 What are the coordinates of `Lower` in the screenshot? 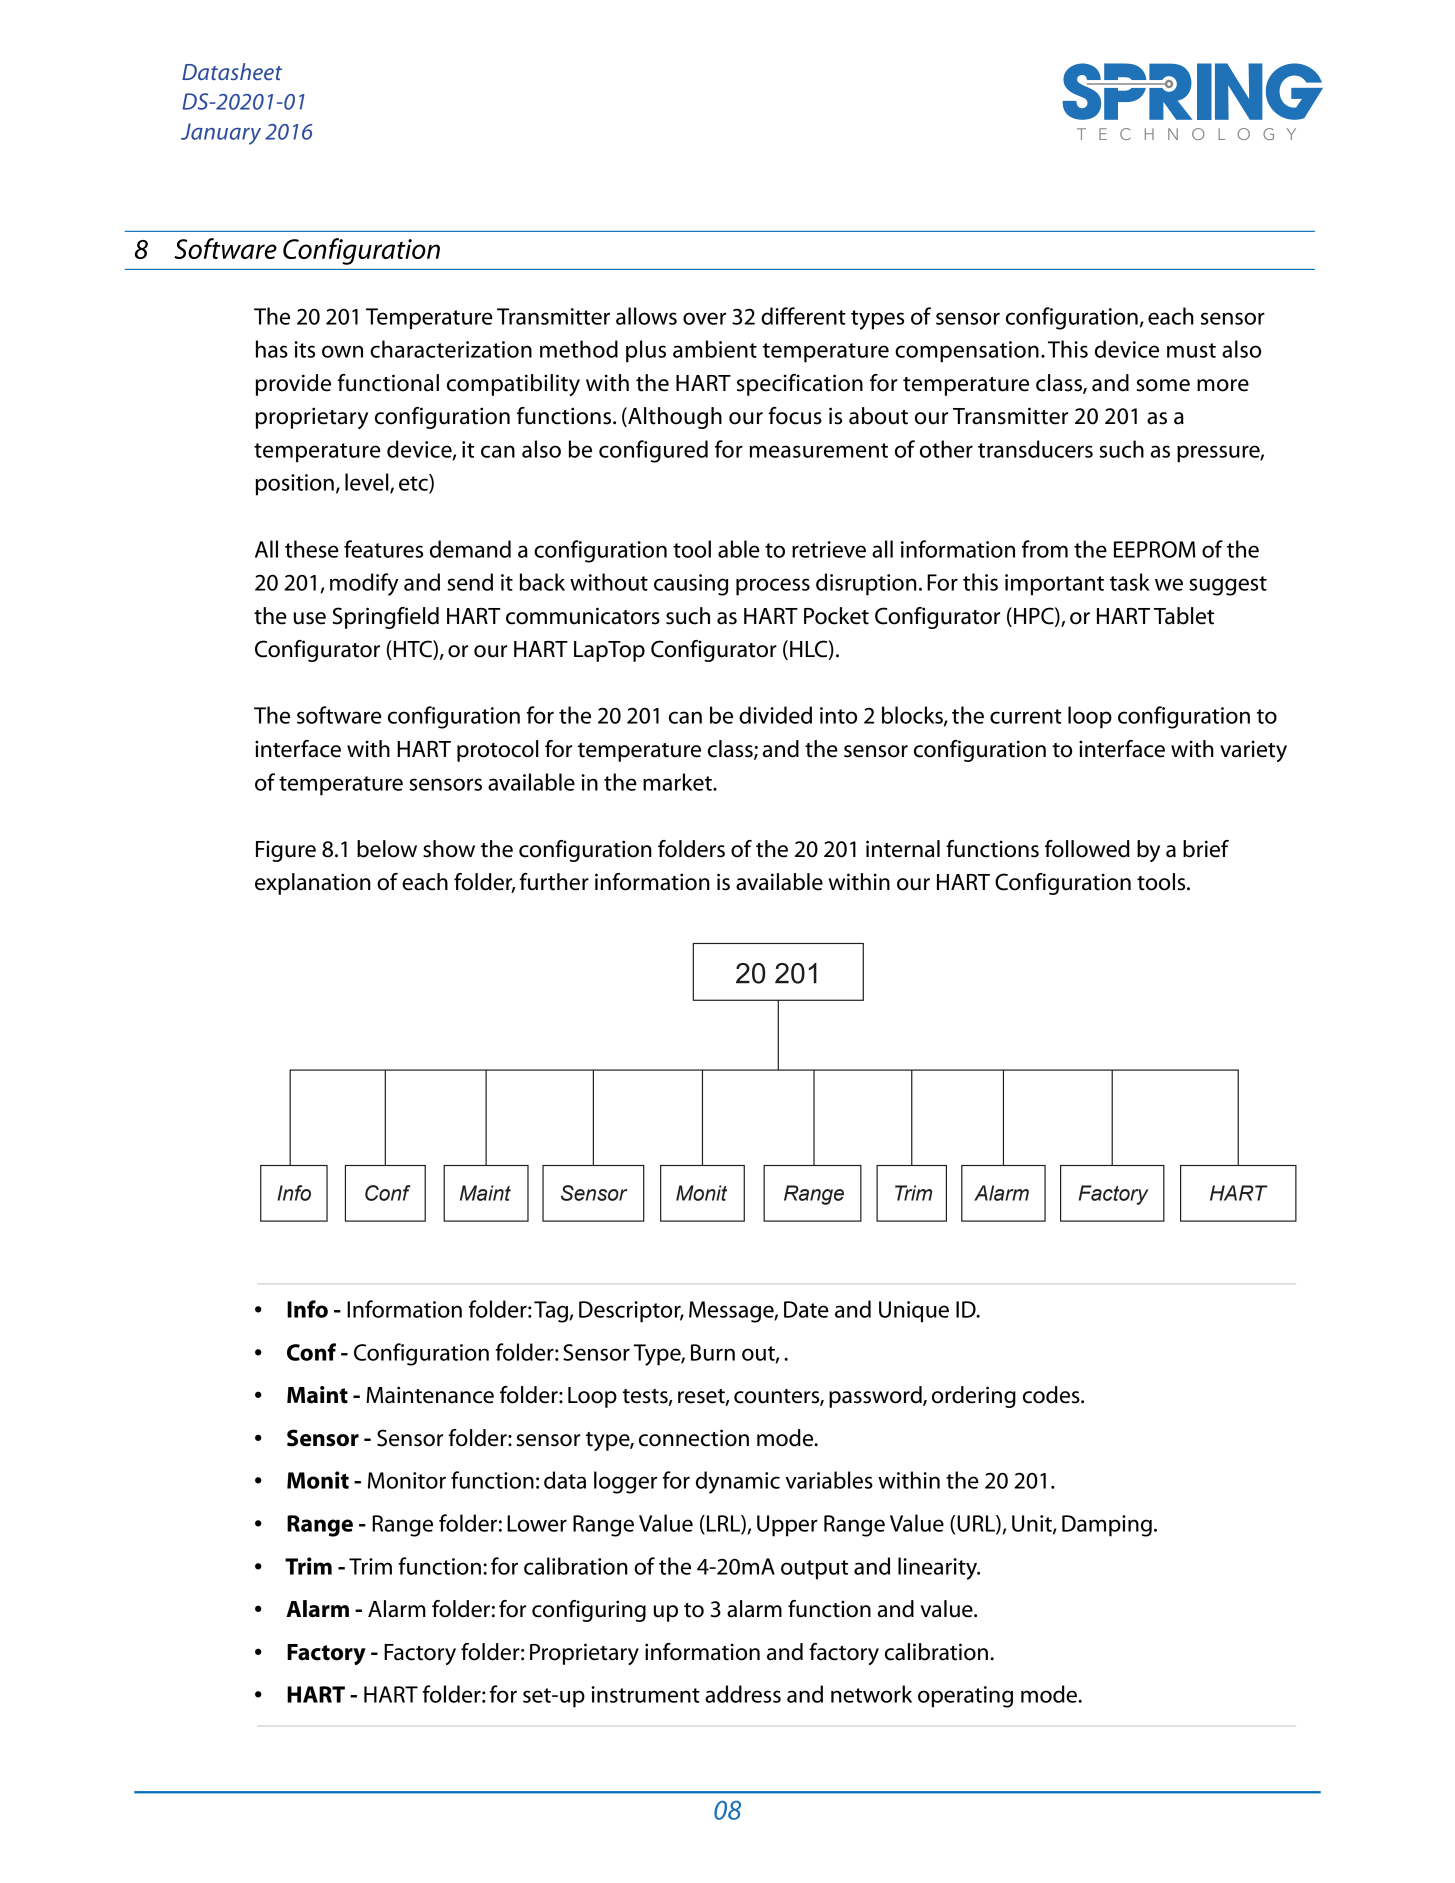 It's located at (537, 1523).
